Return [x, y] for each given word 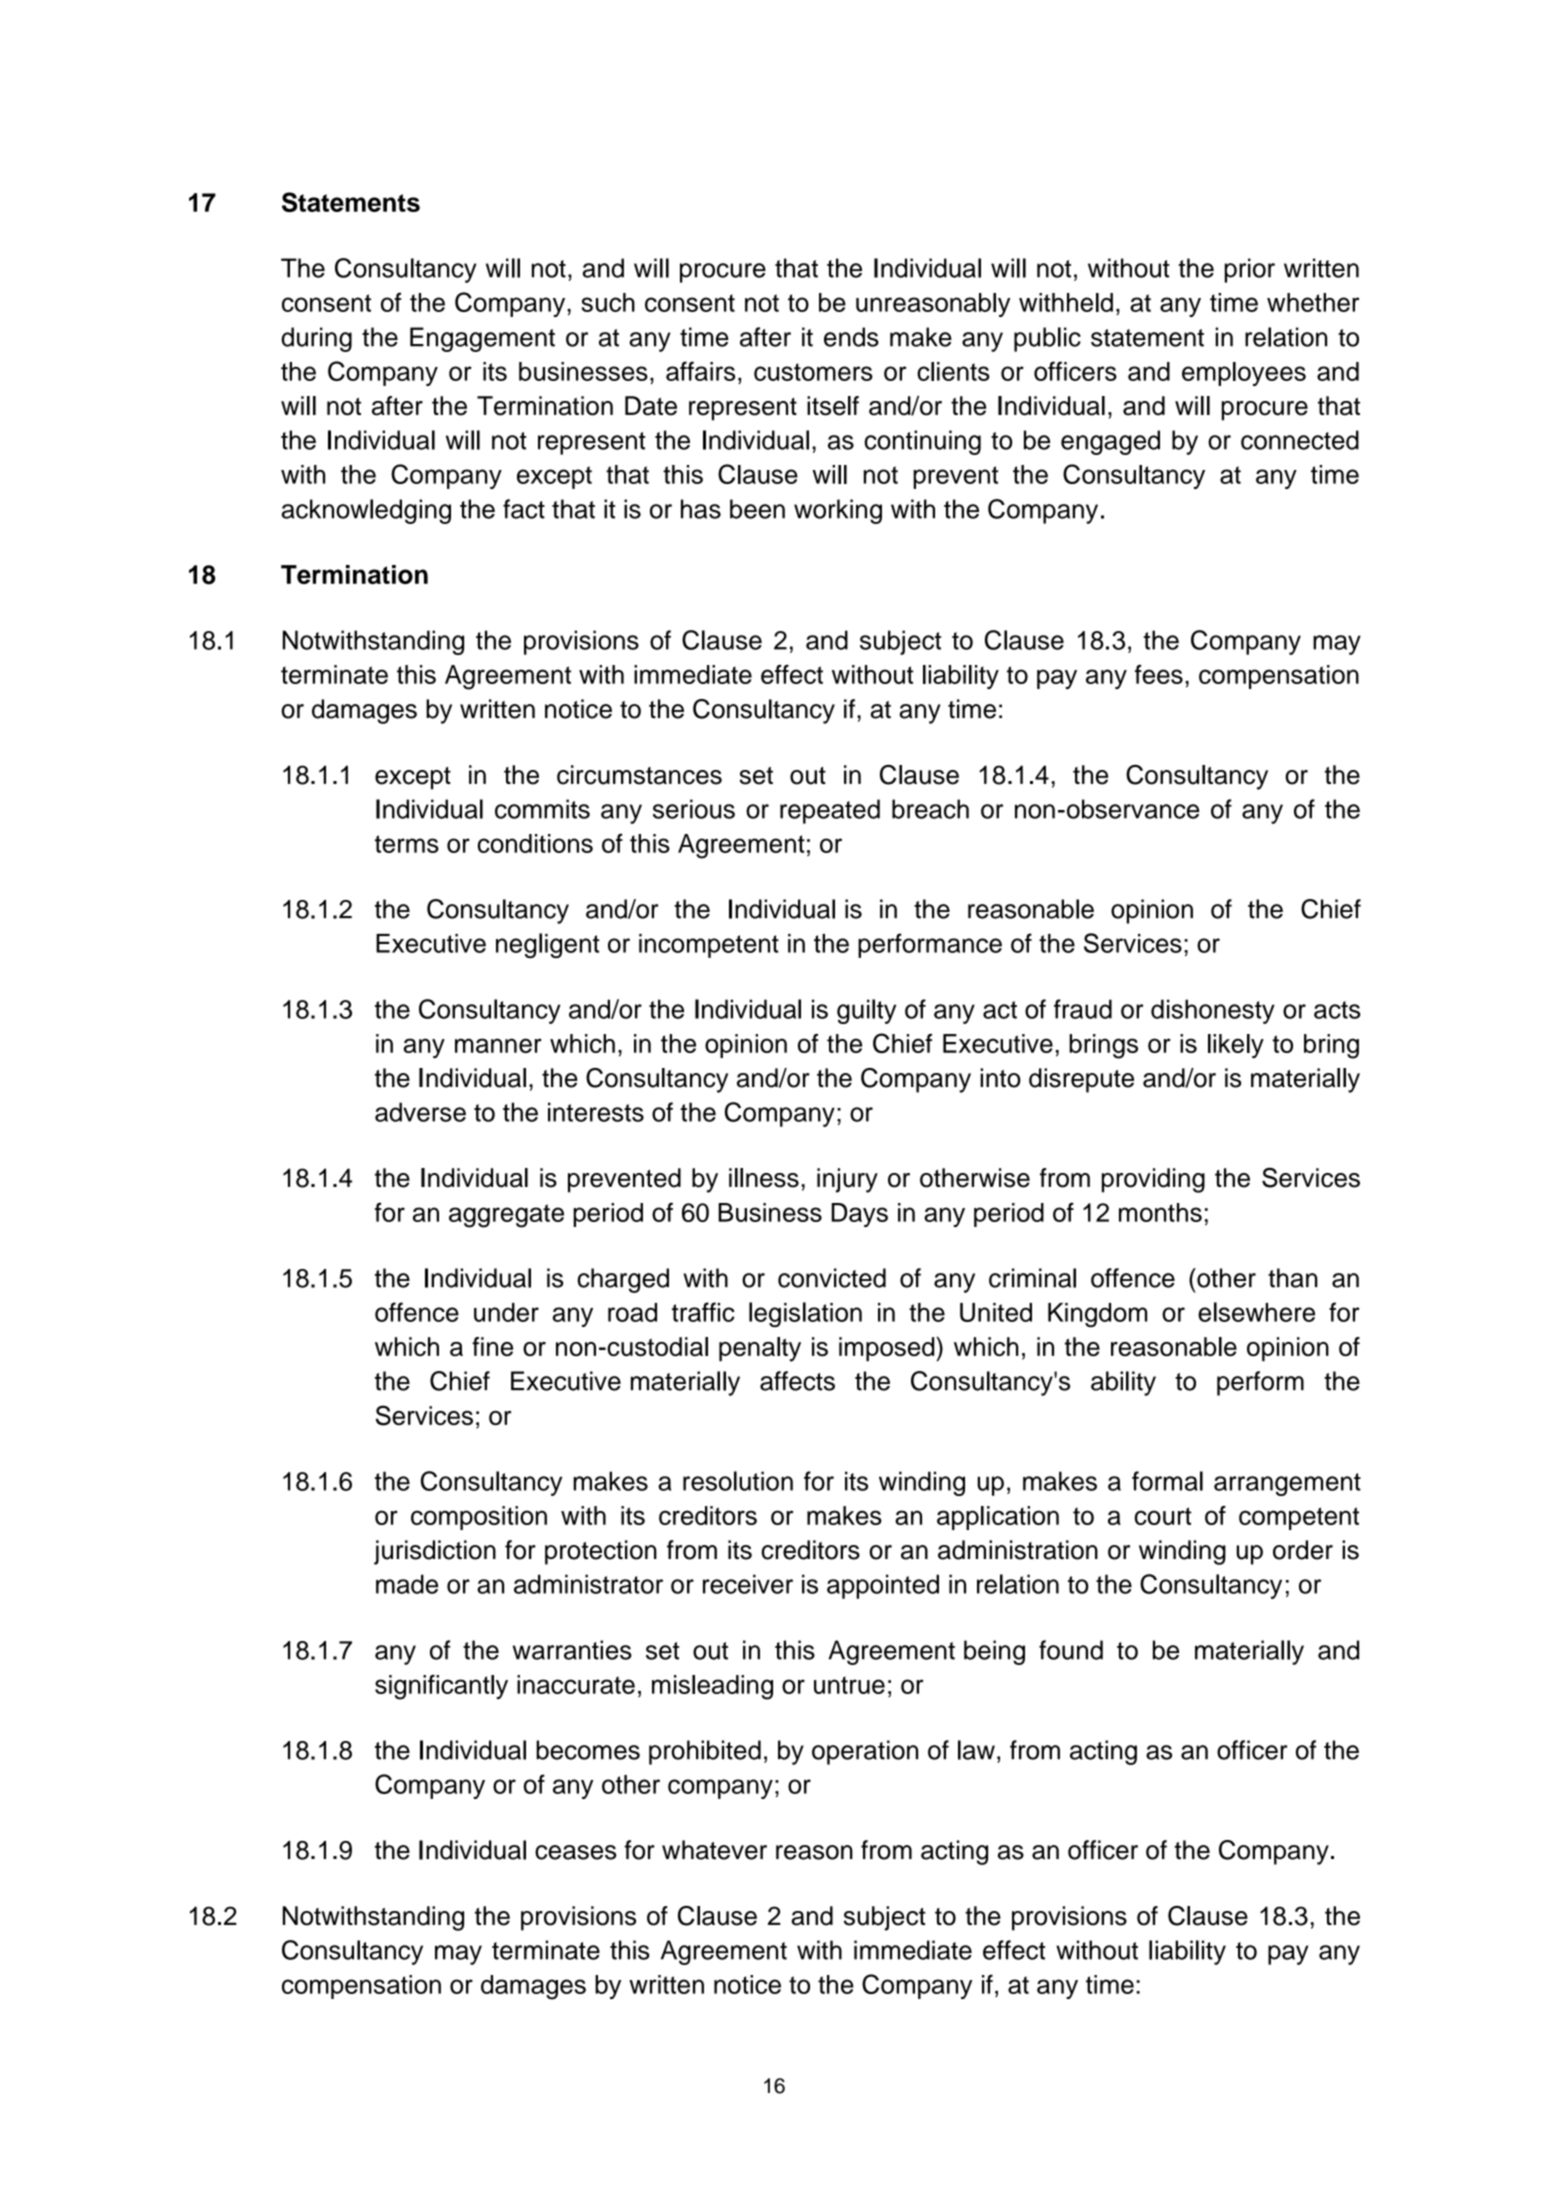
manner [498, 1045]
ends [851, 337]
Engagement [482, 339]
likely [1236, 1046]
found [1071, 1650]
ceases [575, 1852]
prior [1249, 270]
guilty [866, 1011]
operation [865, 1752]
